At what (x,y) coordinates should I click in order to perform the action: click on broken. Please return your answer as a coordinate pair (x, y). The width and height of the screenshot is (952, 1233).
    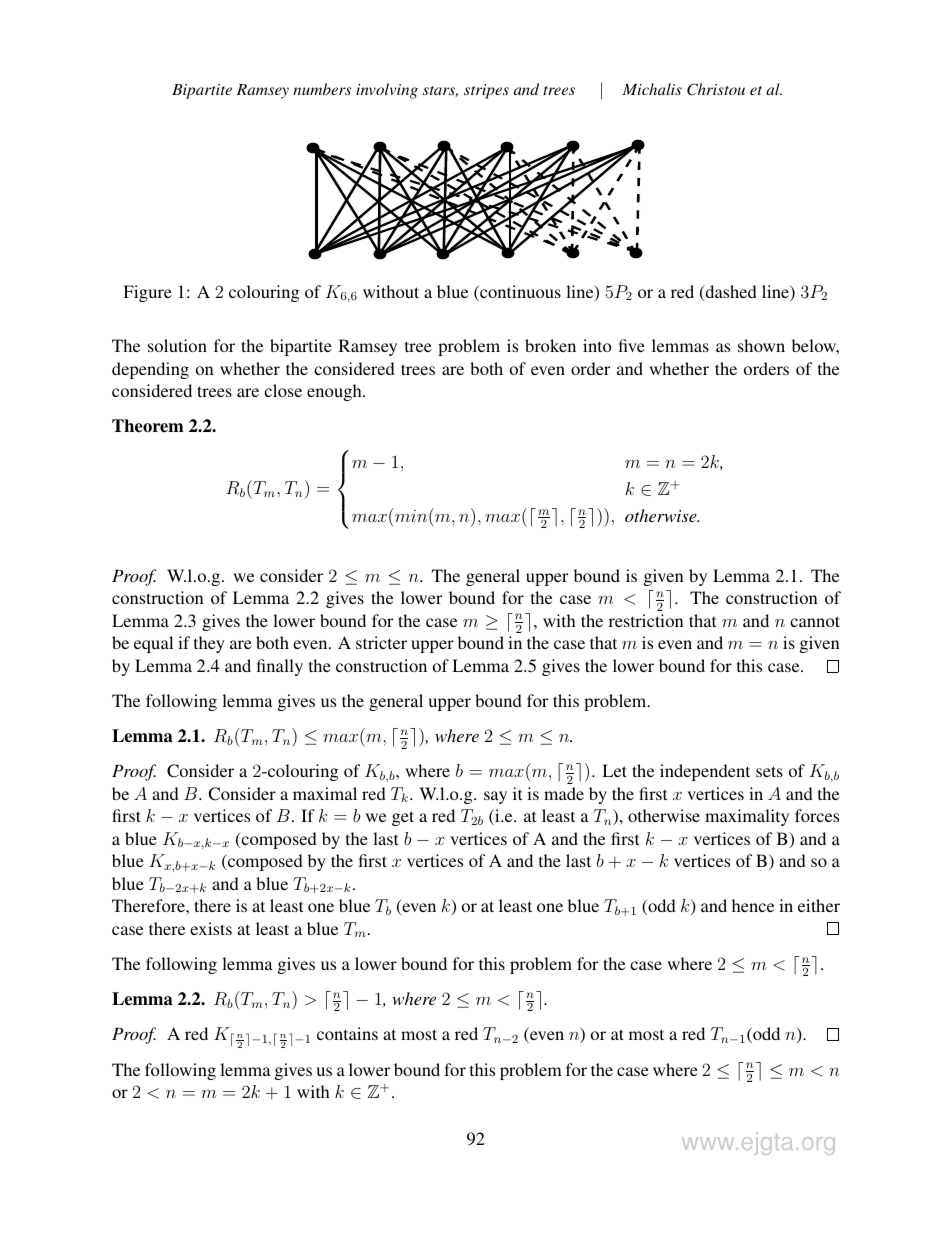
    Looking at the image, I should click on (550, 345).
